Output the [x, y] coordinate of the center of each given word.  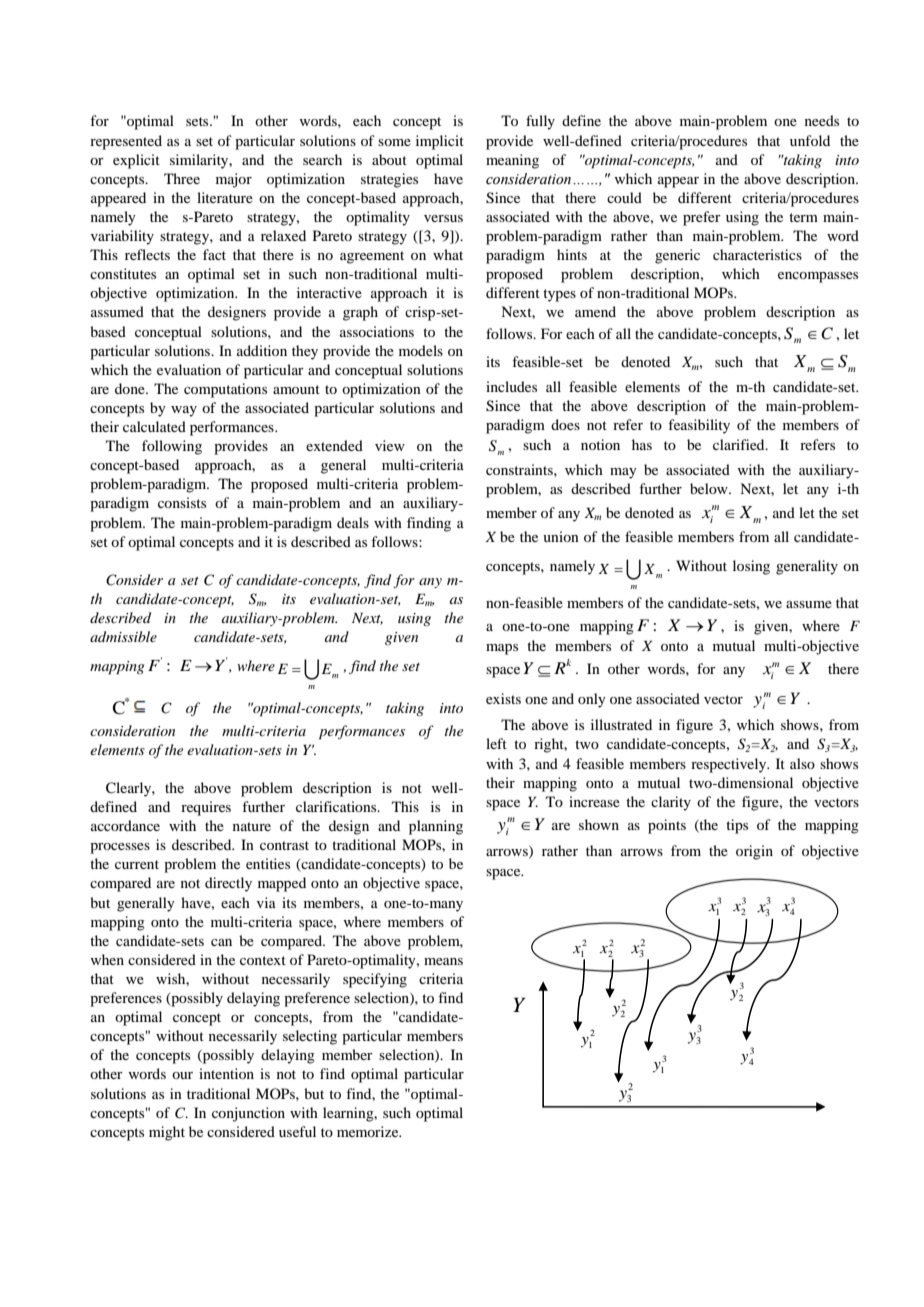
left [496, 743]
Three [182, 178]
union [561, 536]
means [443, 961]
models [421, 350]
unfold [810, 140]
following [172, 447]
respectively [730, 765]
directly [228, 884]
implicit [440, 142]
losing [751, 567]
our [182, 1075]
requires [206, 808]
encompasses [818, 277]
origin [754, 852]
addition [262, 350]
